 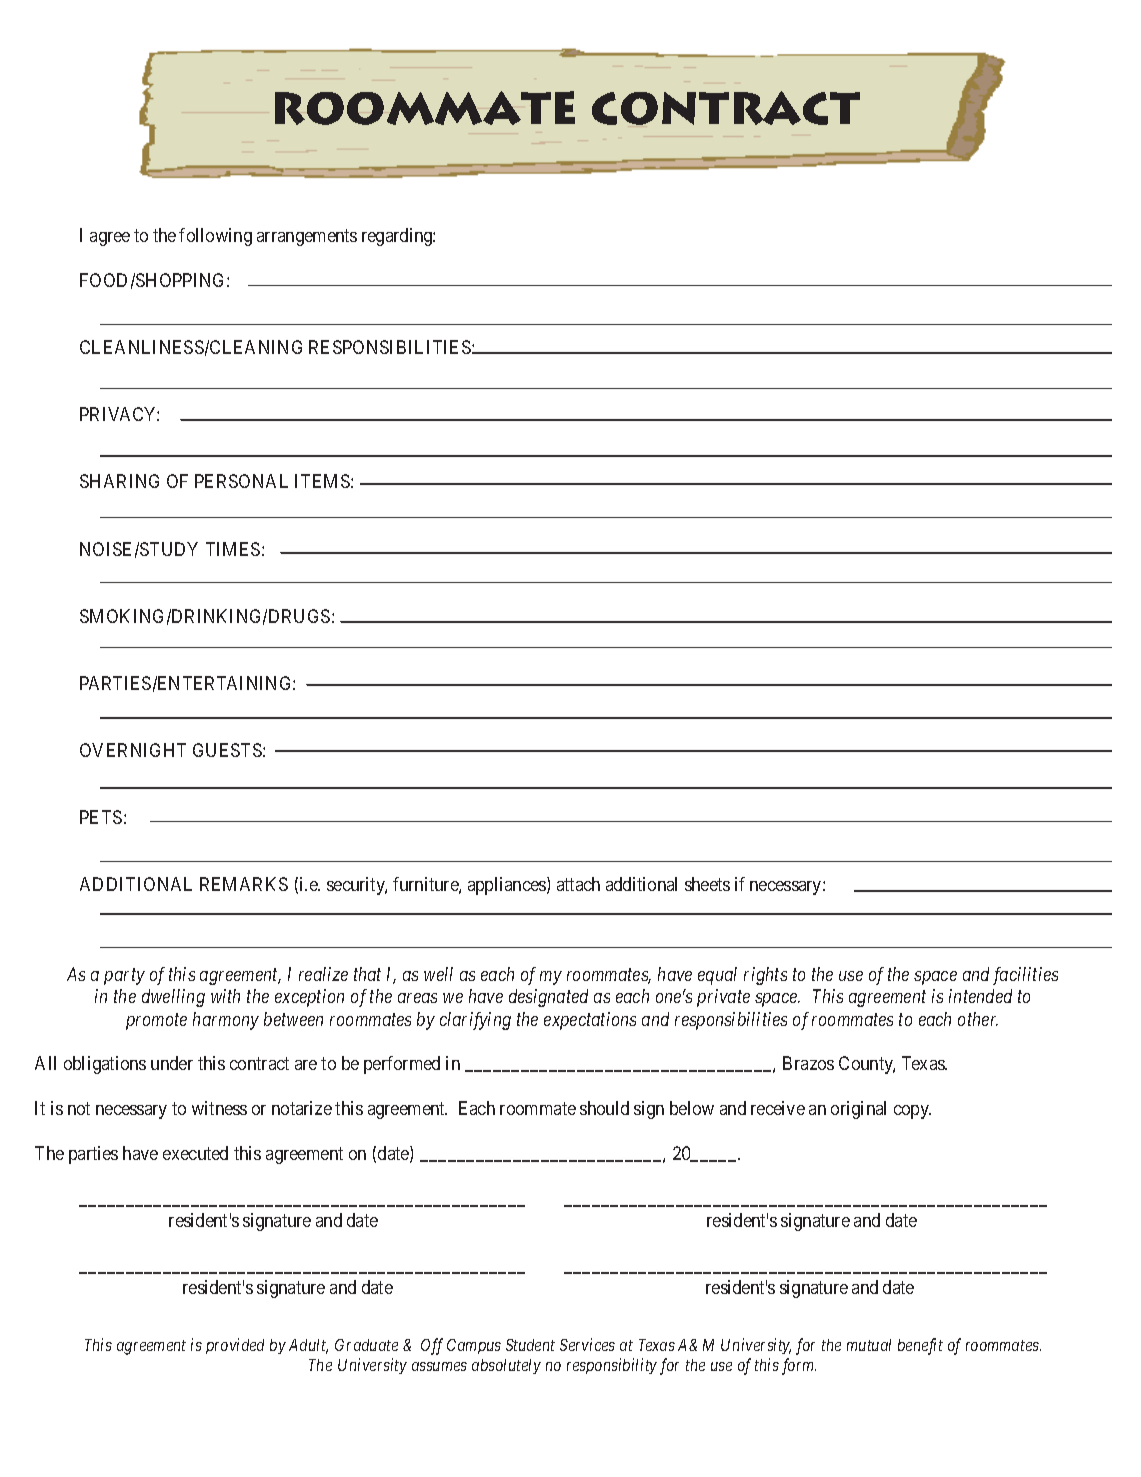 I want to click on following, so click(x=215, y=237).
